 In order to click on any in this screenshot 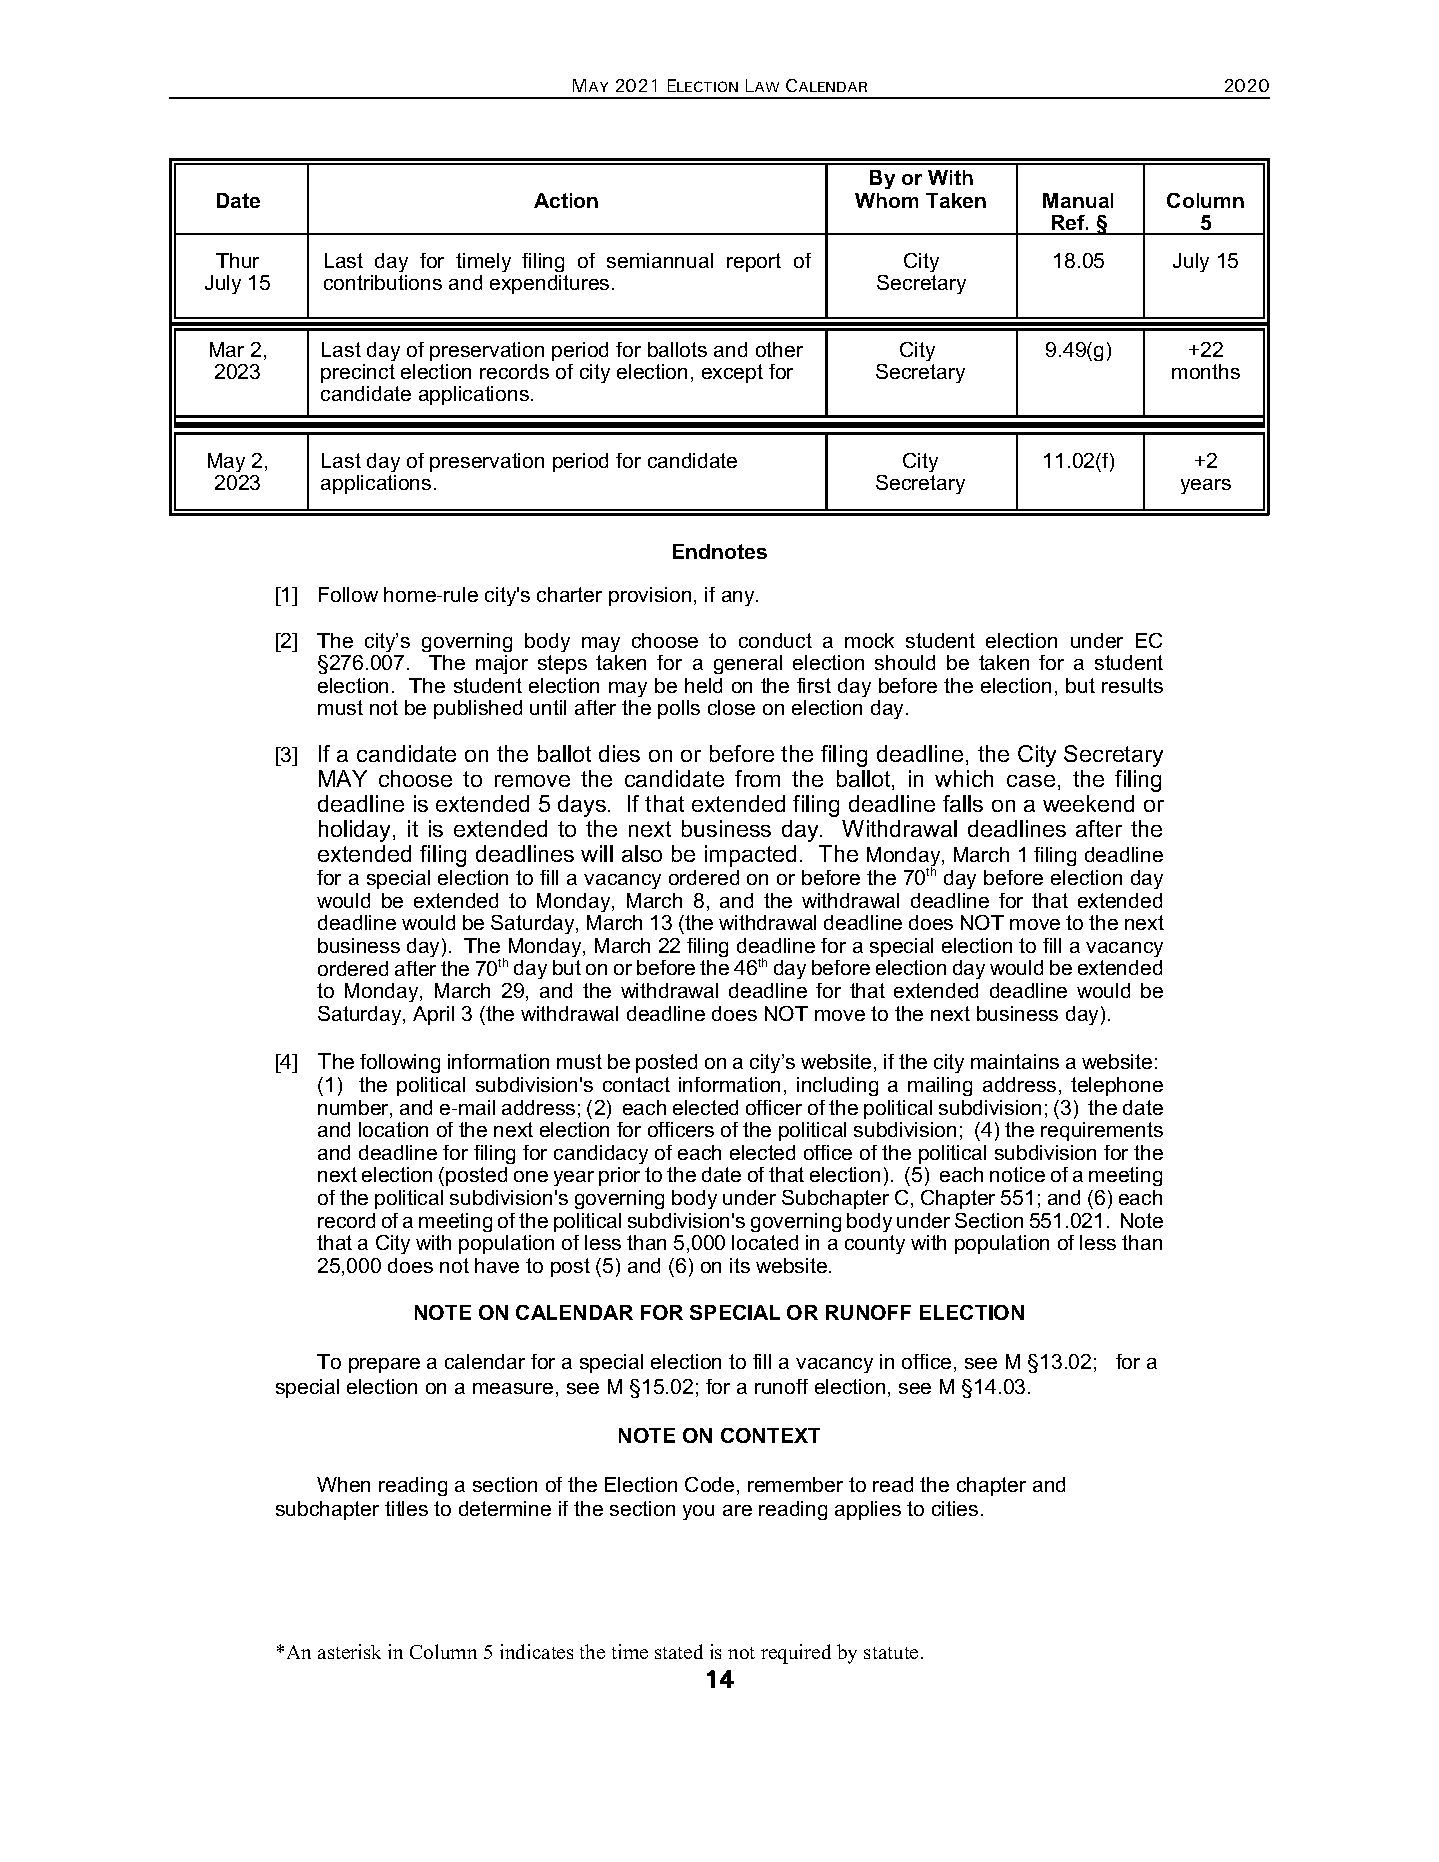, I will do `click(739, 598)`.
